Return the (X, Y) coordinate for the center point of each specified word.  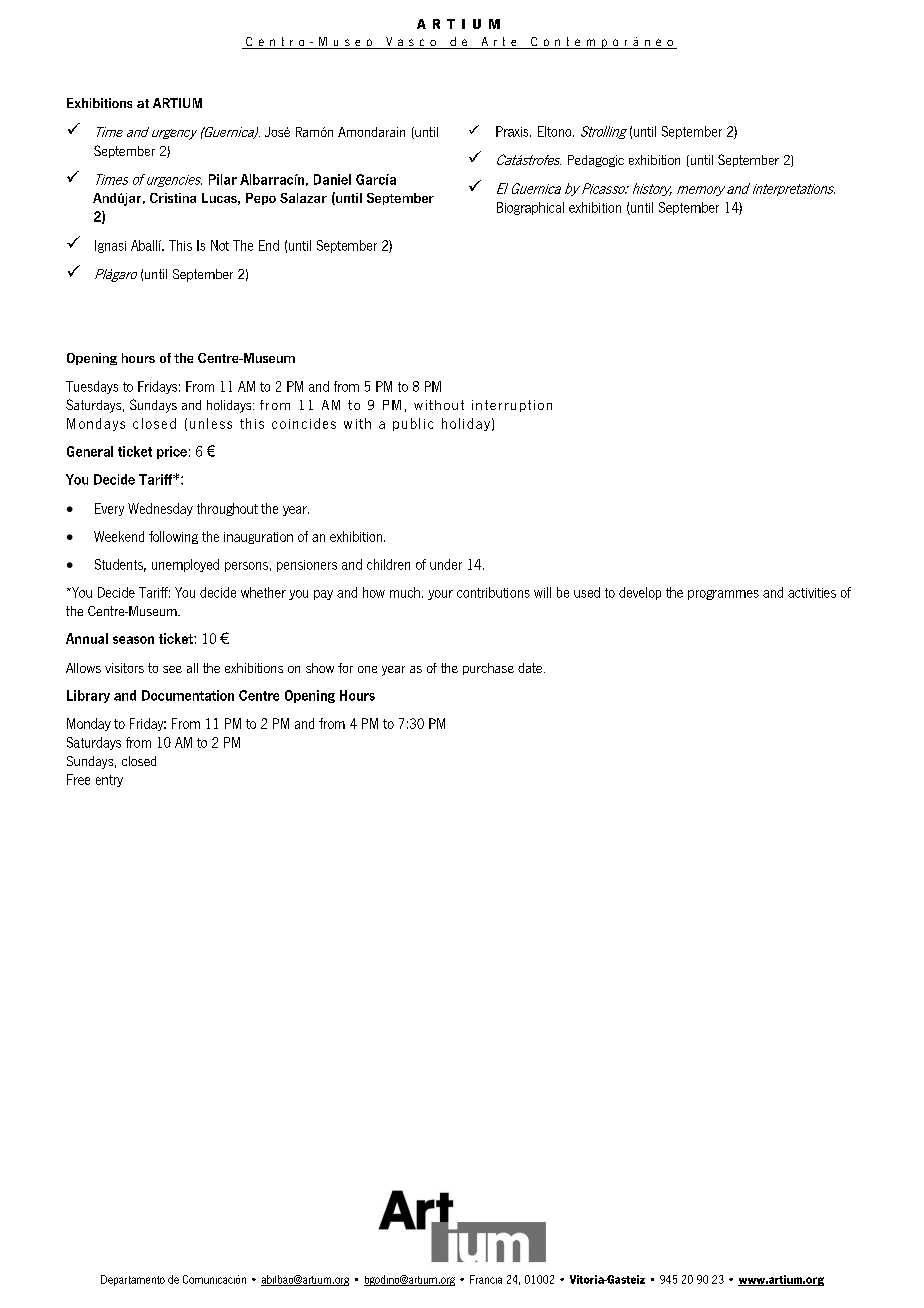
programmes (723, 595)
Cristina (173, 198)
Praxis (513, 131)
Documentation (188, 695)
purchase (488, 669)
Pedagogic (596, 161)
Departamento (133, 1280)
